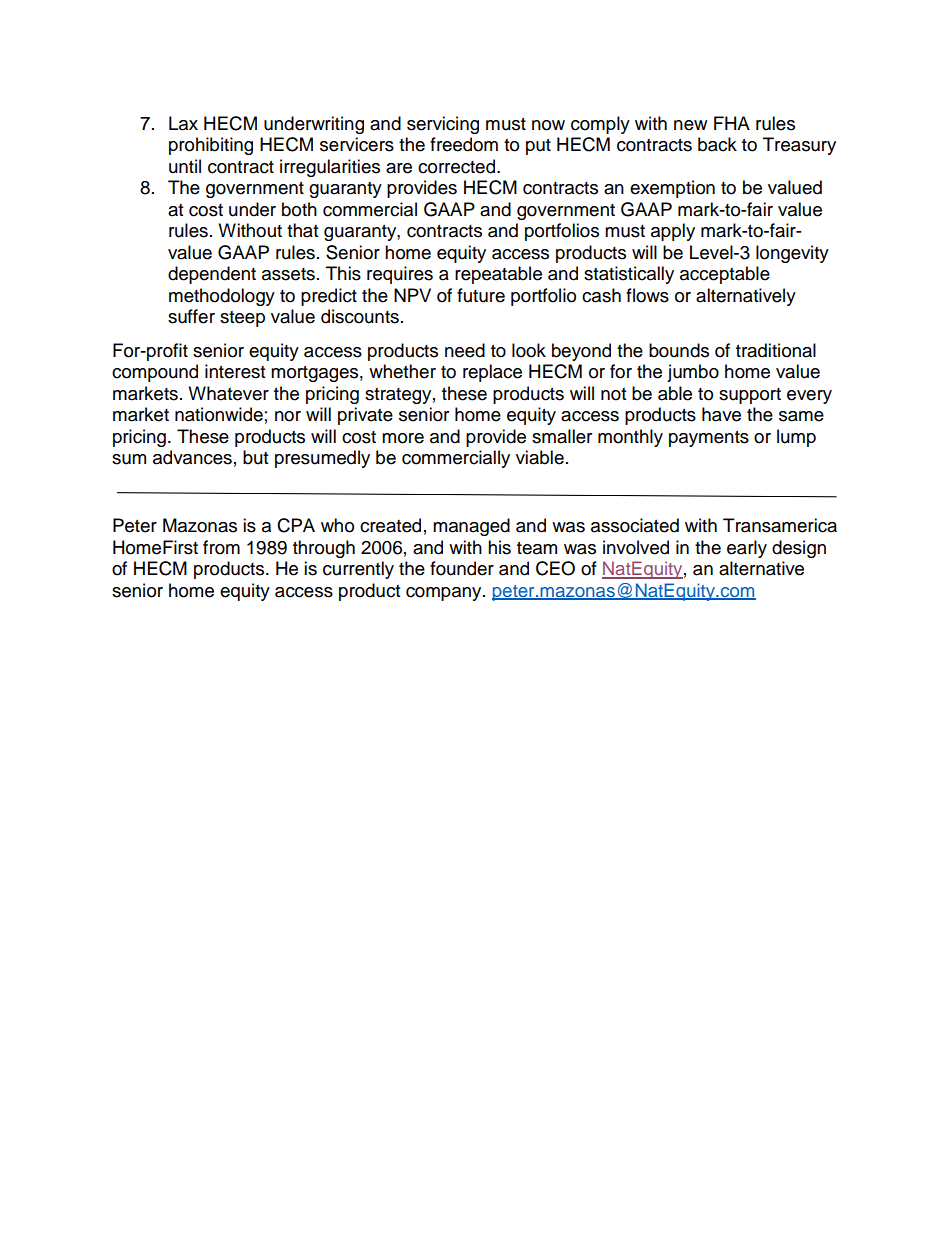 This screenshot has width=952, height=1233. I want to click on back, so click(717, 144).
